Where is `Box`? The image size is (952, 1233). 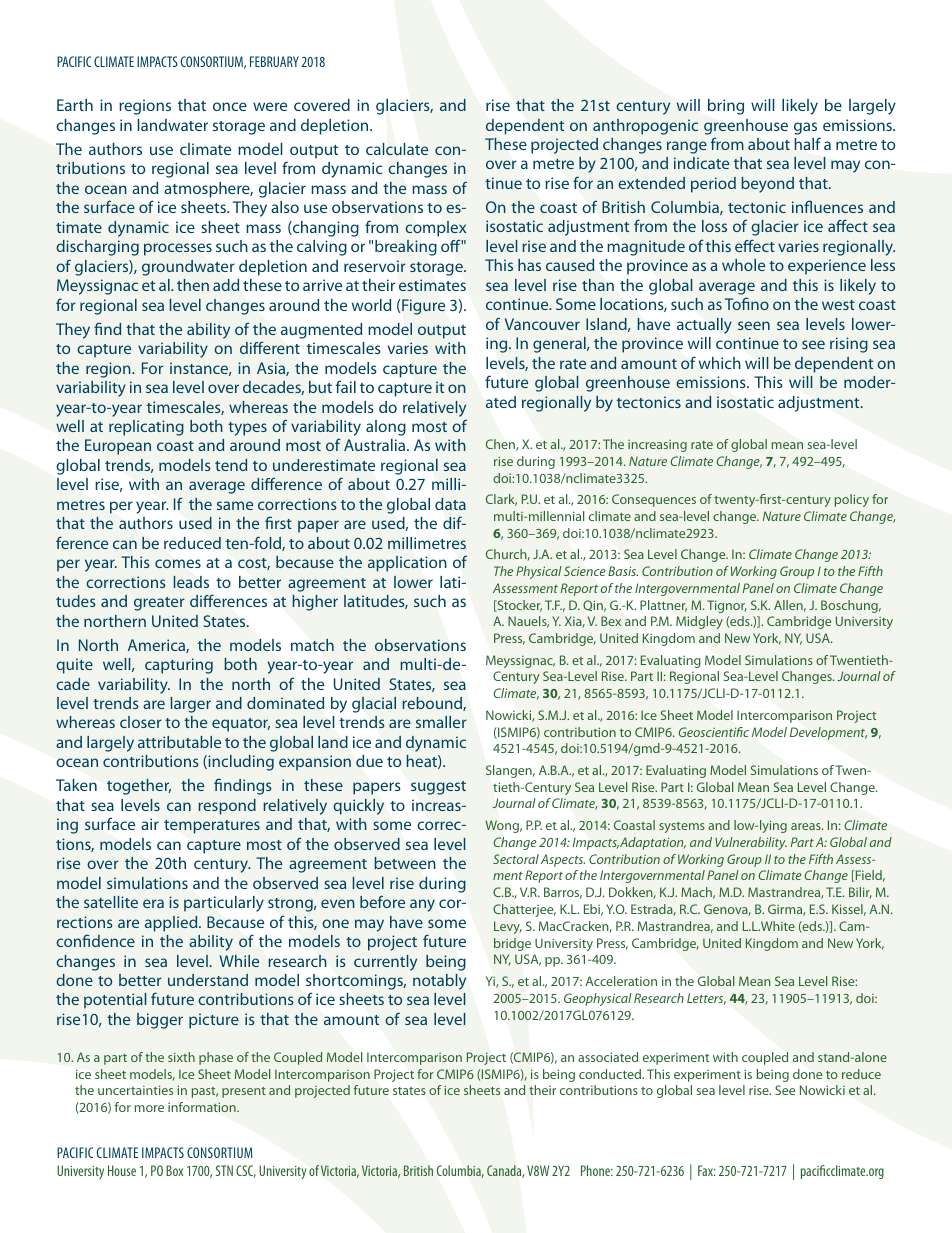
Box is located at coordinates (174, 1170).
